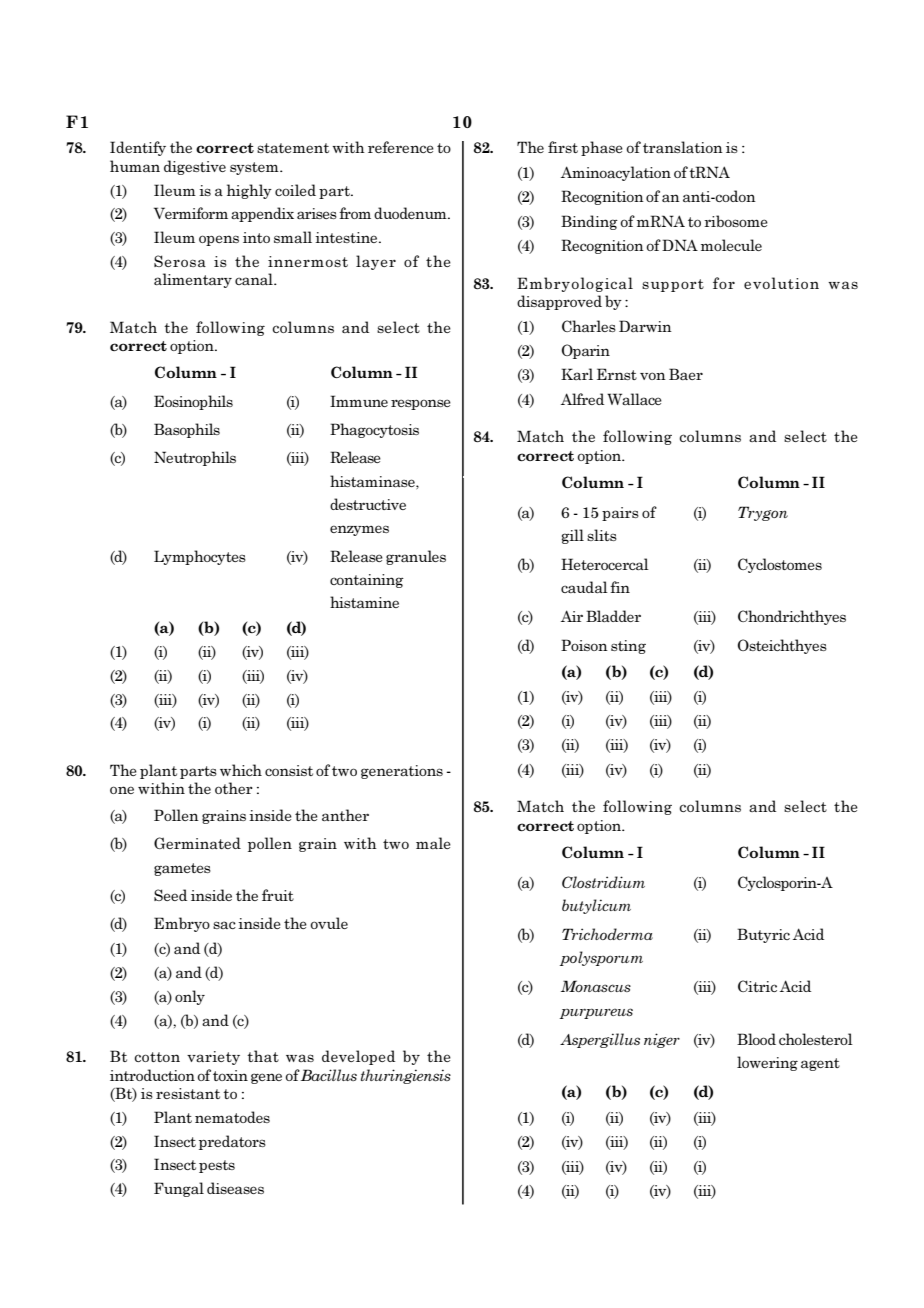 The width and height of the screenshot is (924, 1308). Describe the element at coordinates (433, 843) in the screenshot. I see `male` at that location.
